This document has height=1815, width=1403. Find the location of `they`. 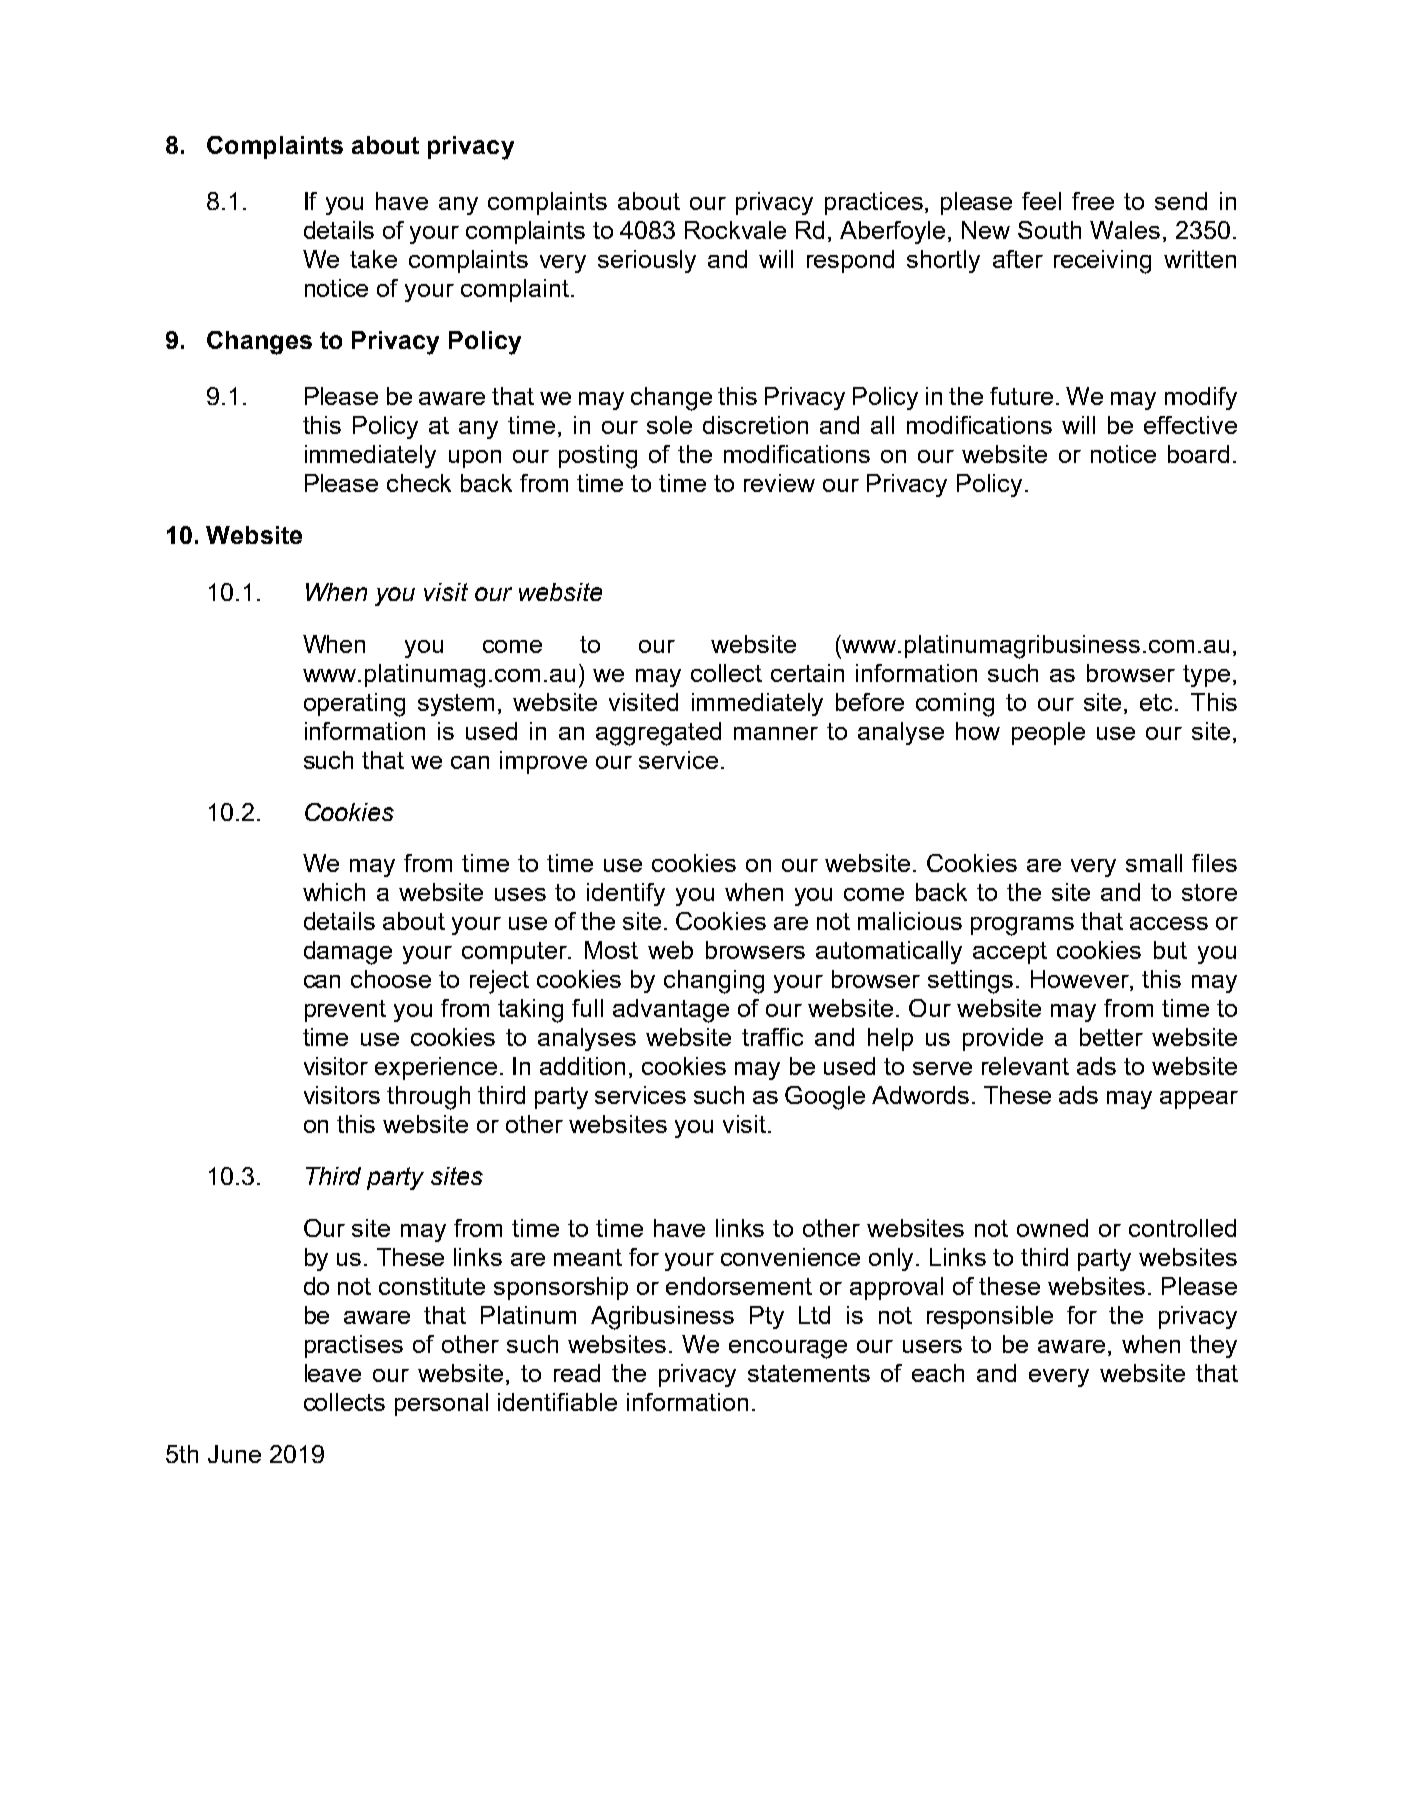

they is located at coordinates (1213, 1346).
